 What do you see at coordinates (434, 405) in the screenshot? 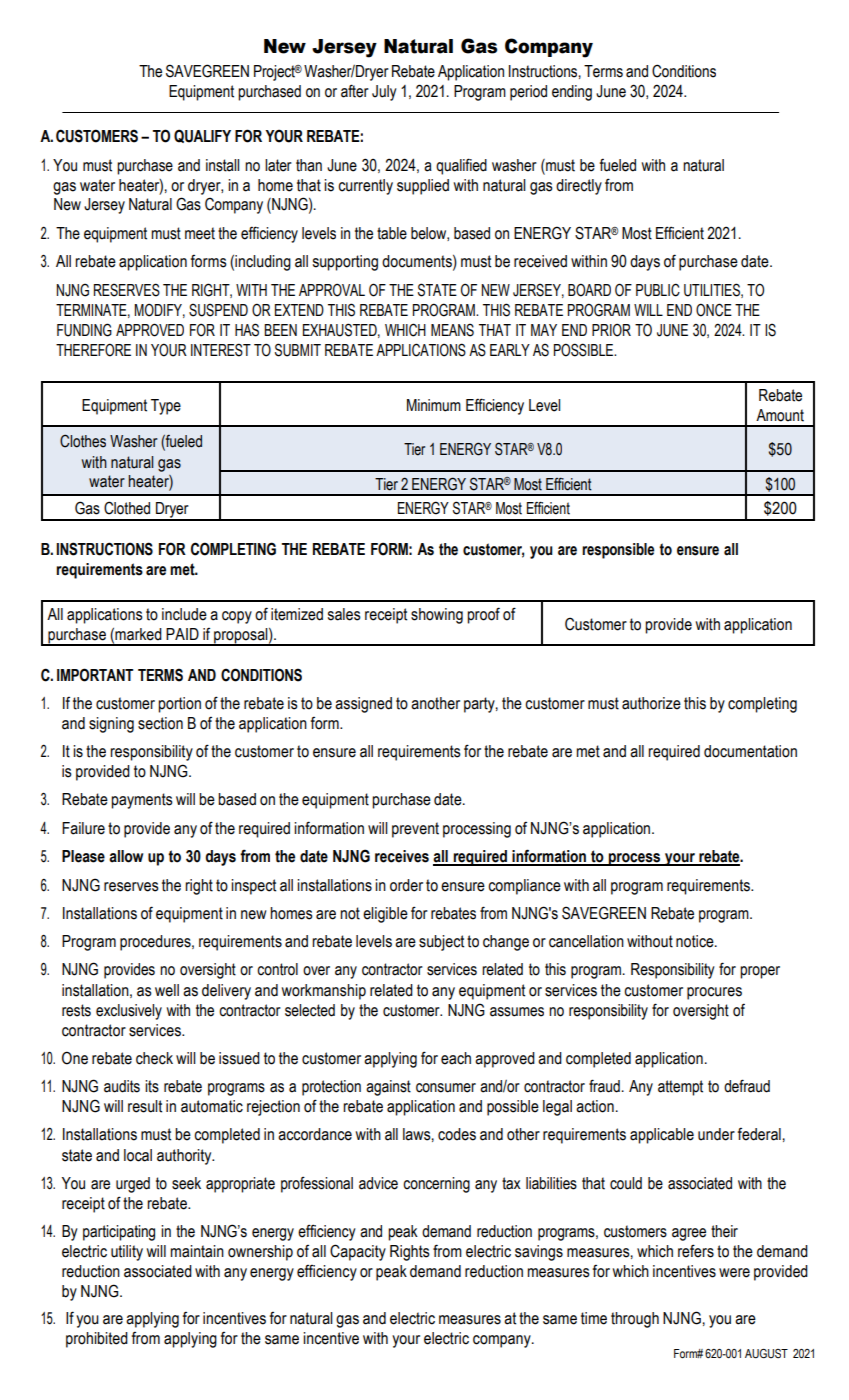
I see `Minimum` at bounding box center [434, 405].
